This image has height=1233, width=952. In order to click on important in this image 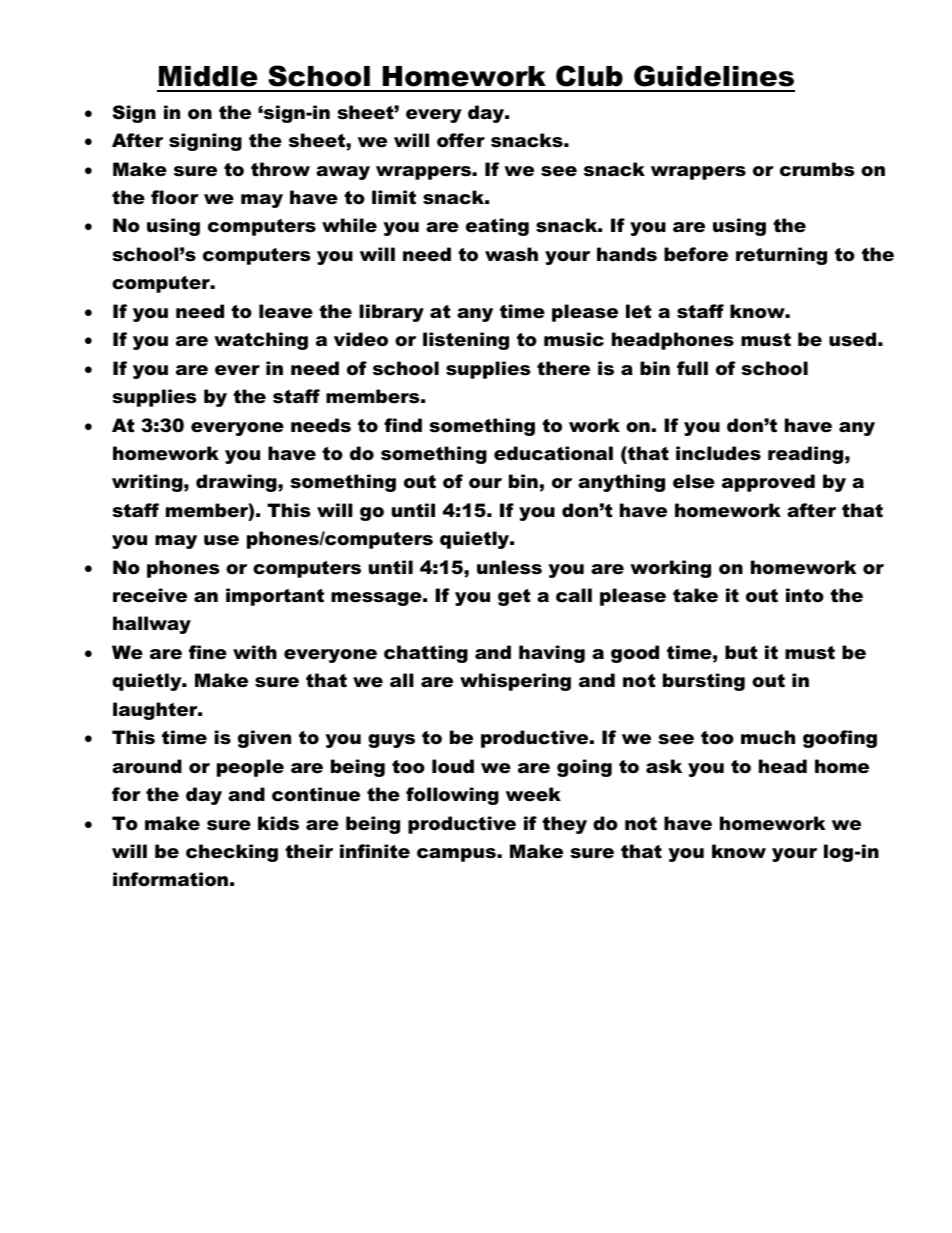, I will do `click(275, 597)`.
